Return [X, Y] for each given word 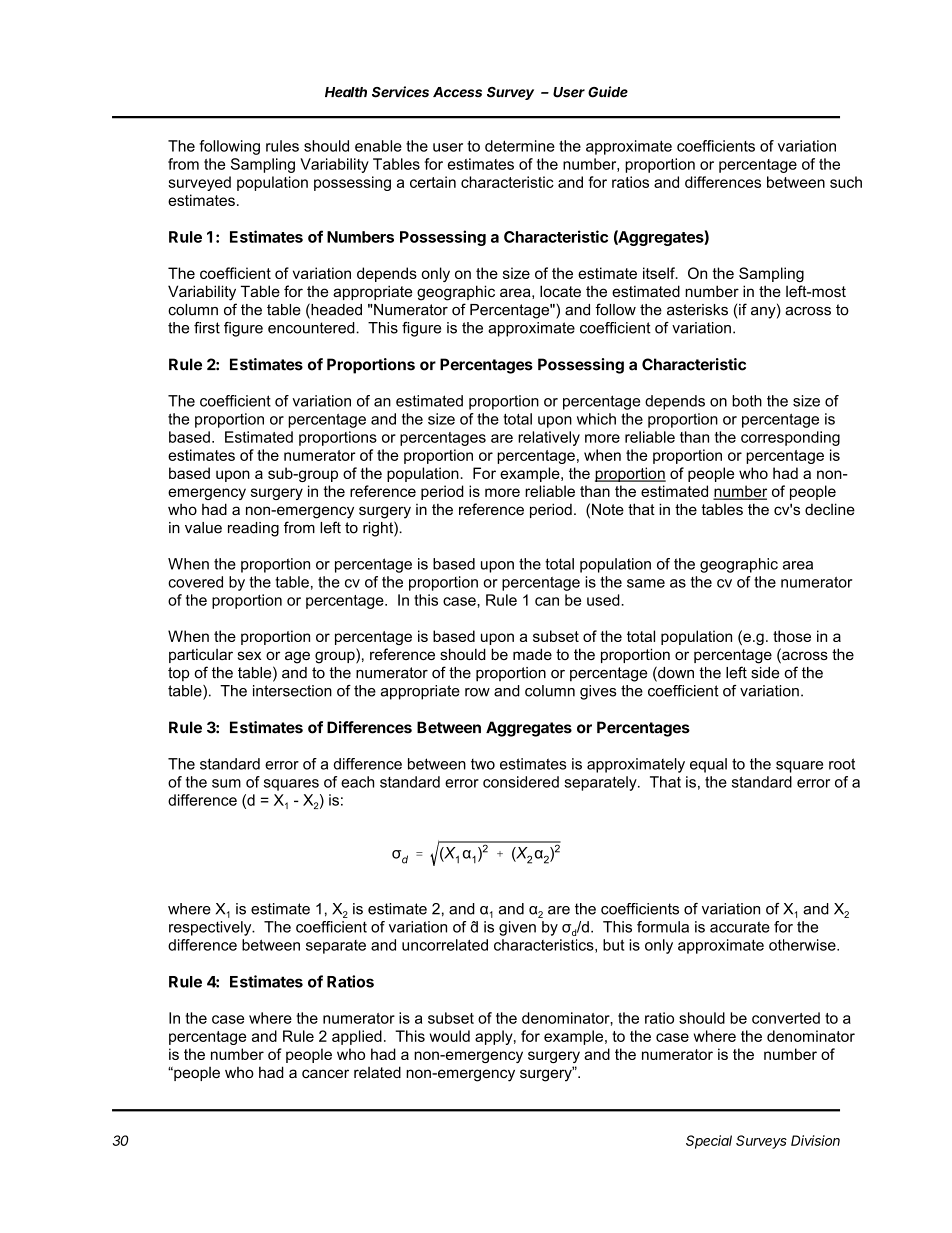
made [532, 654]
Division [815, 1140]
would [450, 1036]
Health [346, 92]
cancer [325, 1073]
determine [520, 146]
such [846, 182]
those [792, 636]
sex [249, 655]
